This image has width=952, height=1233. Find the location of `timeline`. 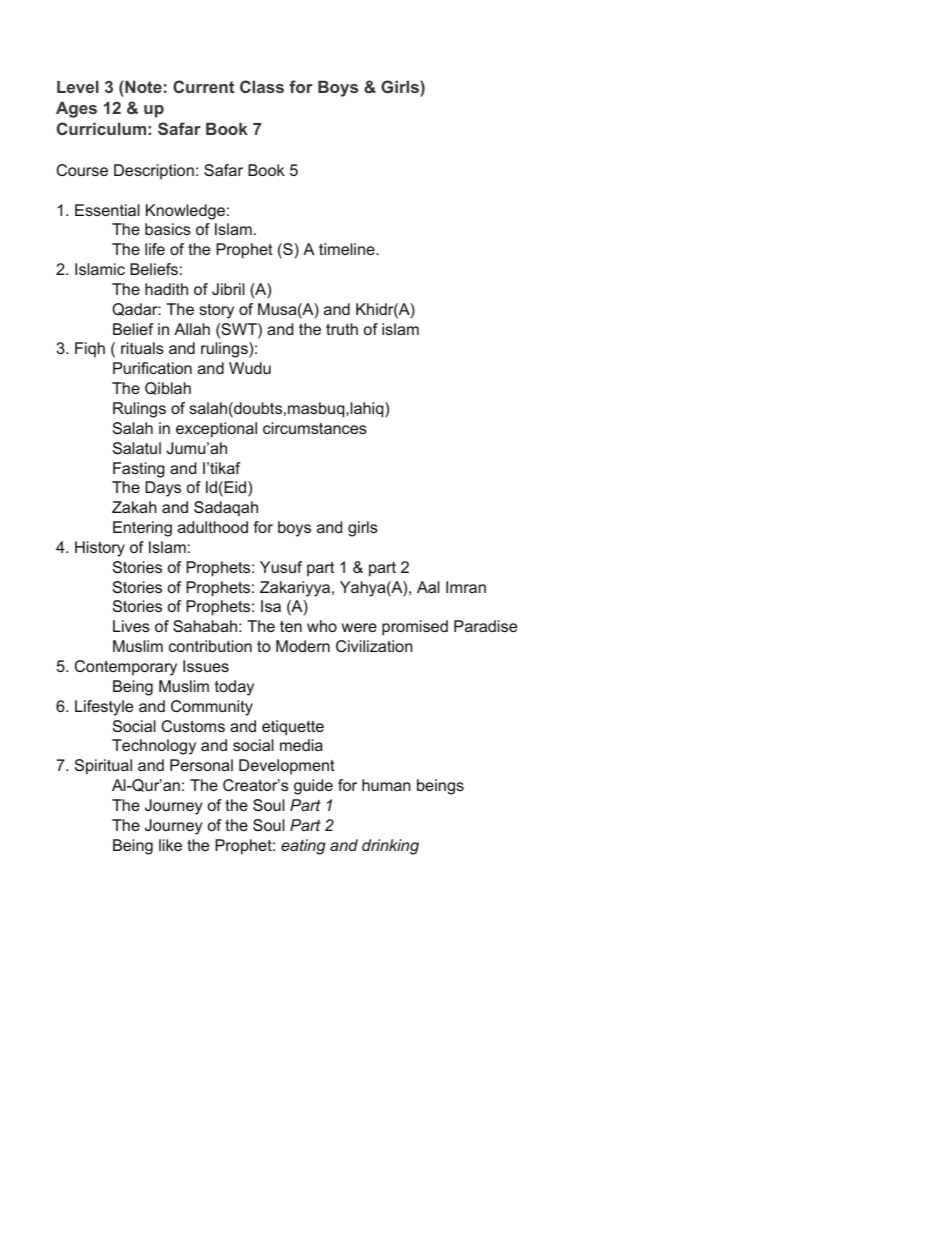

timeline is located at coordinates (348, 249).
